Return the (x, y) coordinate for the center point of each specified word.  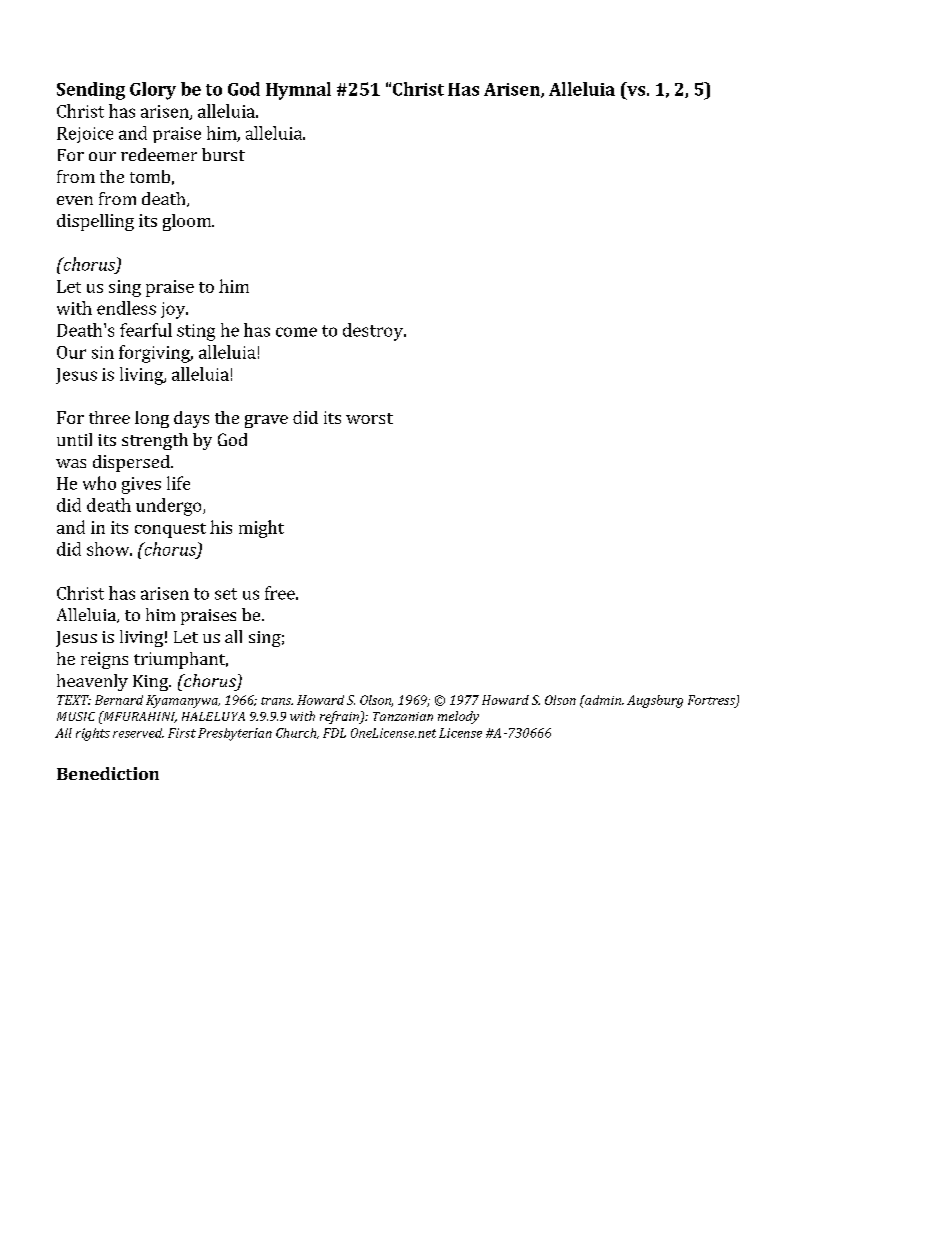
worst (369, 418)
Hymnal (298, 91)
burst (223, 154)
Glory (153, 91)
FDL (334, 733)
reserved (138, 733)
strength (155, 441)
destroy (374, 332)
